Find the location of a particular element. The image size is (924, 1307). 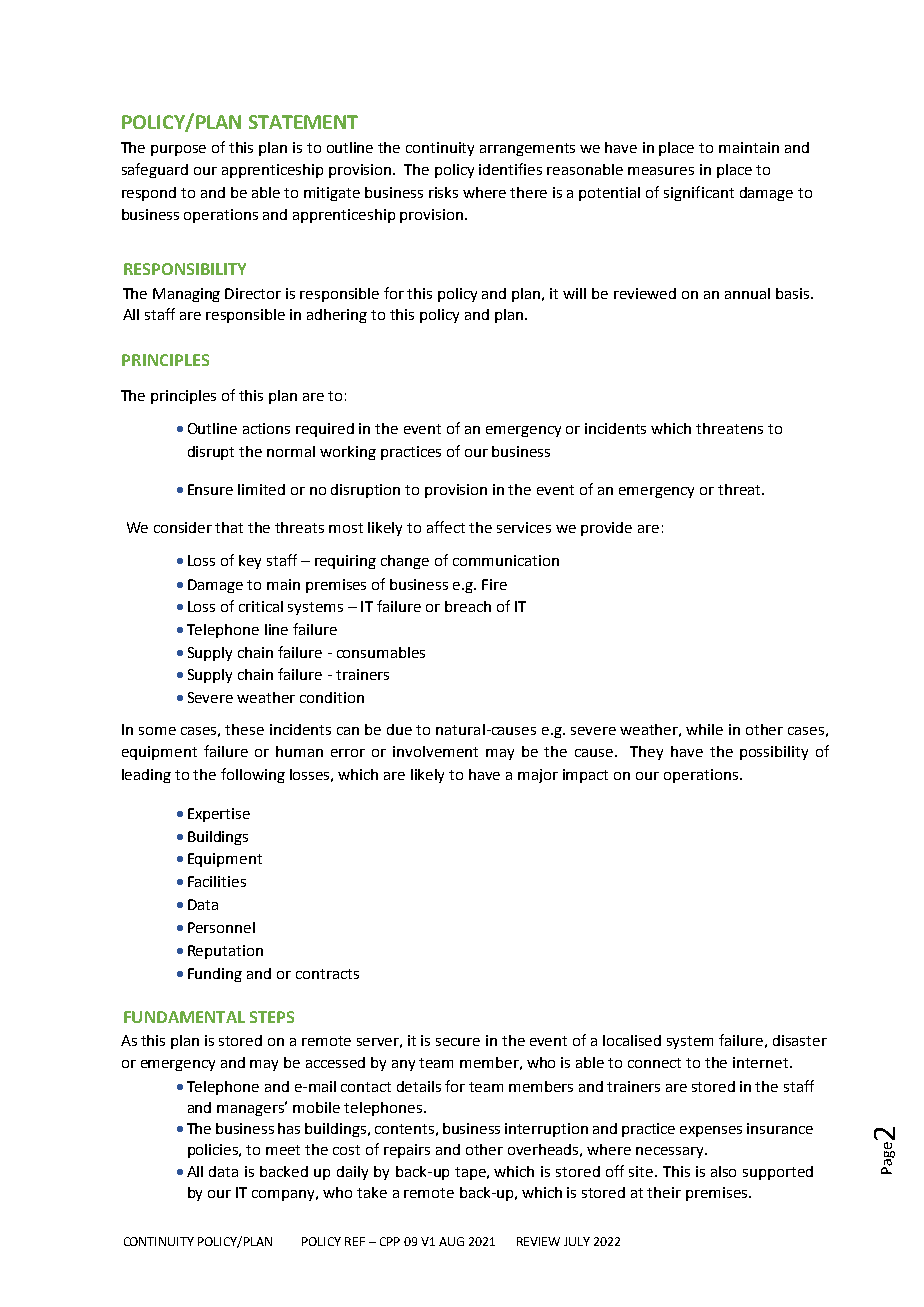

breach is located at coordinates (468, 606).
